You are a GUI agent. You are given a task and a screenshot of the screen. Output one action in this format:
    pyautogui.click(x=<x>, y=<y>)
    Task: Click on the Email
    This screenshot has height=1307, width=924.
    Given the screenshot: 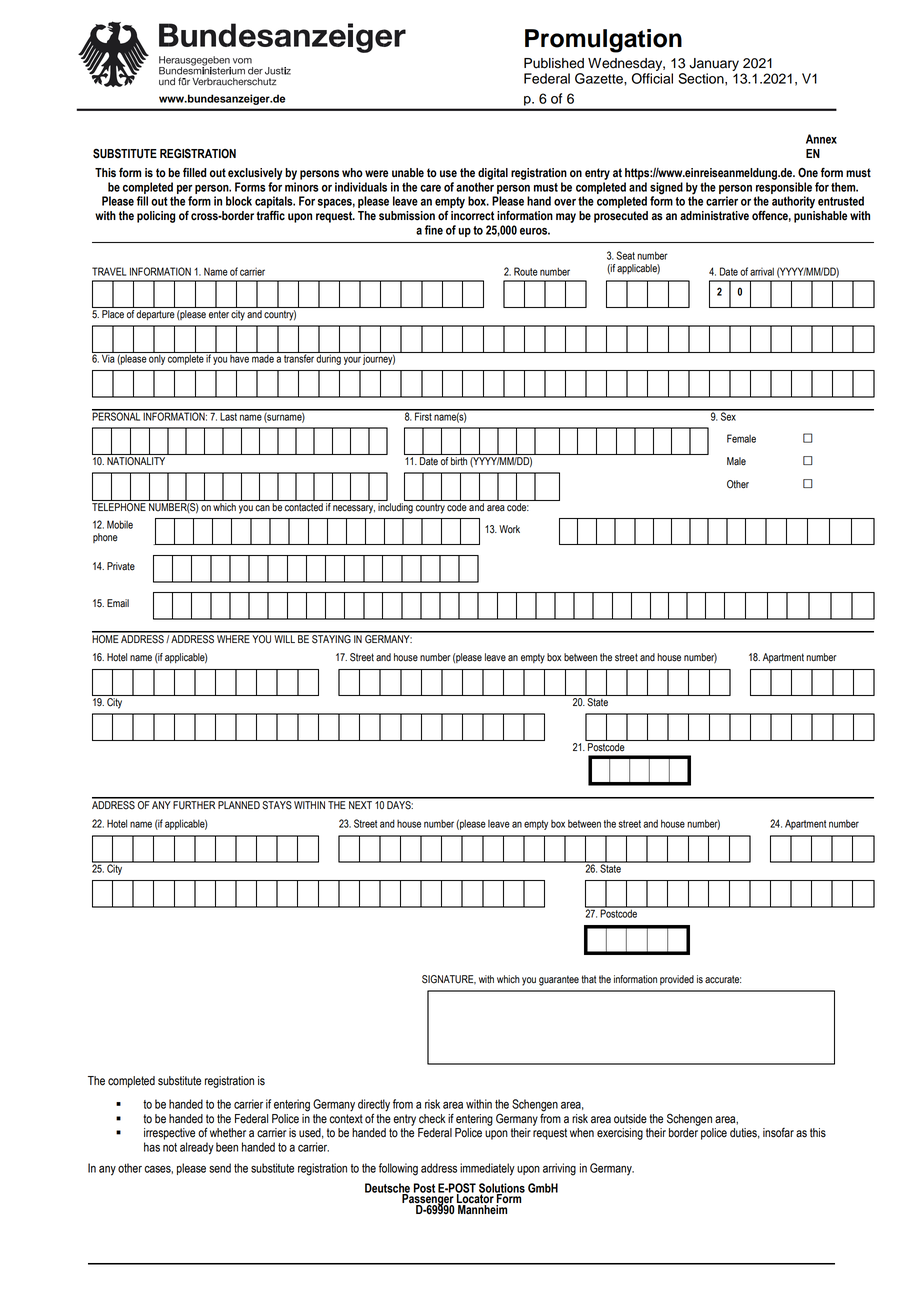 What is the action you would take?
    pyautogui.click(x=118, y=603)
